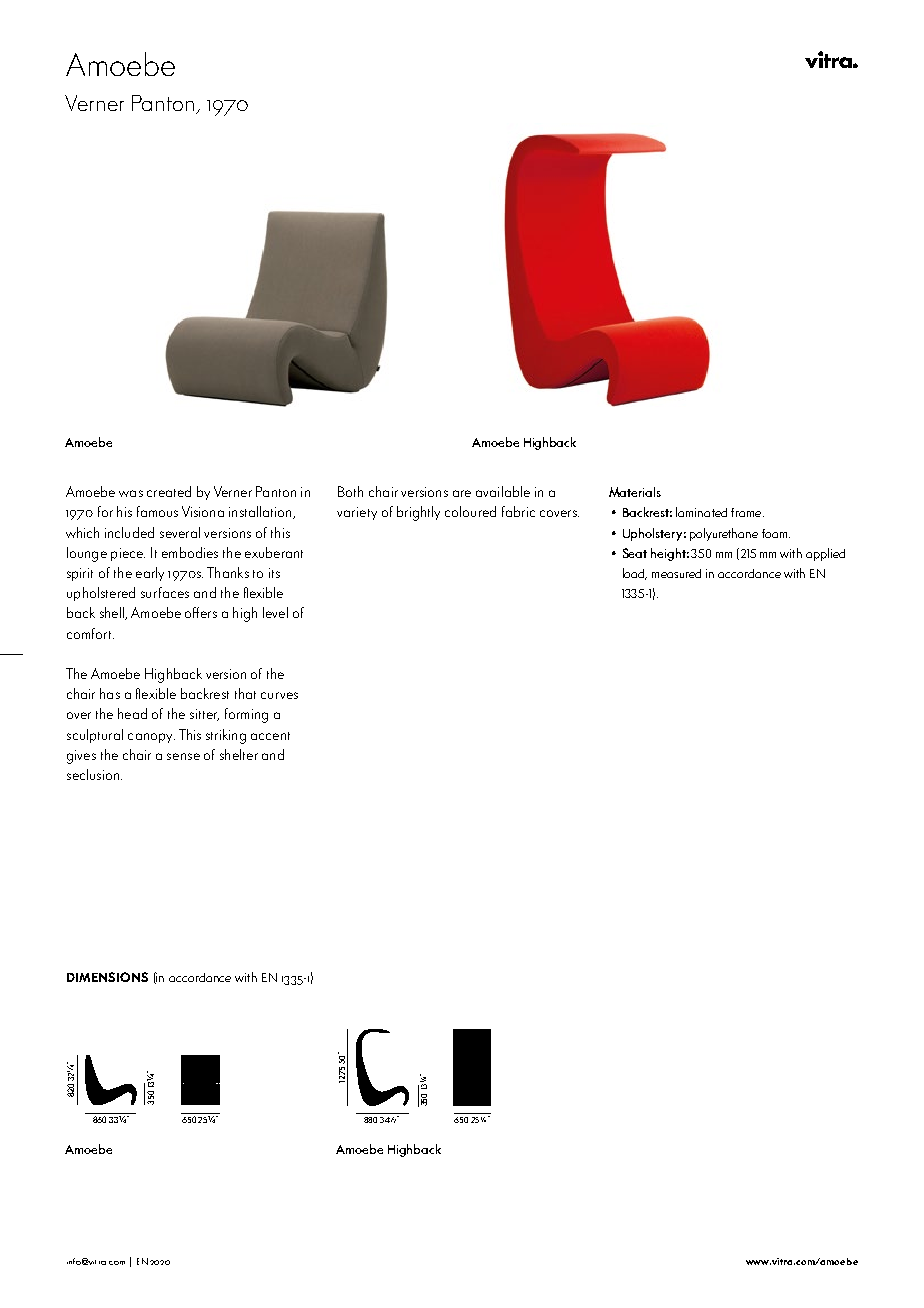  What do you see at coordinates (93, 774) in the screenshot?
I see `seclusion` at bounding box center [93, 774].
